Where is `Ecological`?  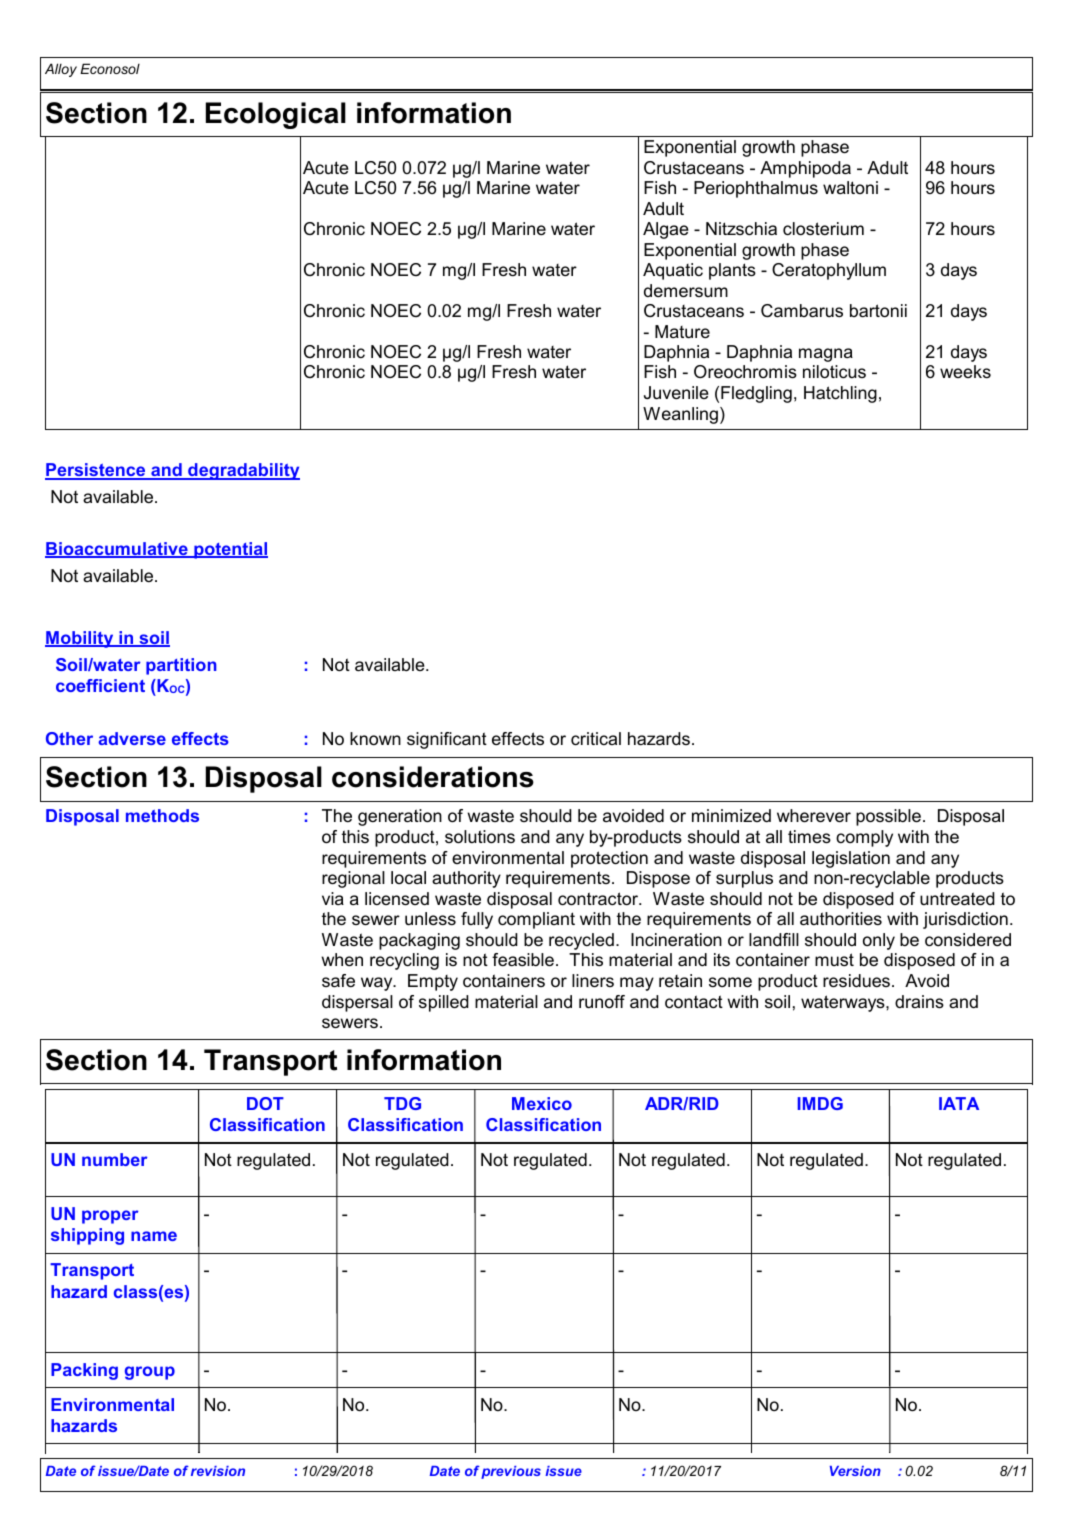
Ecological is located at coordinates (276, 115).
